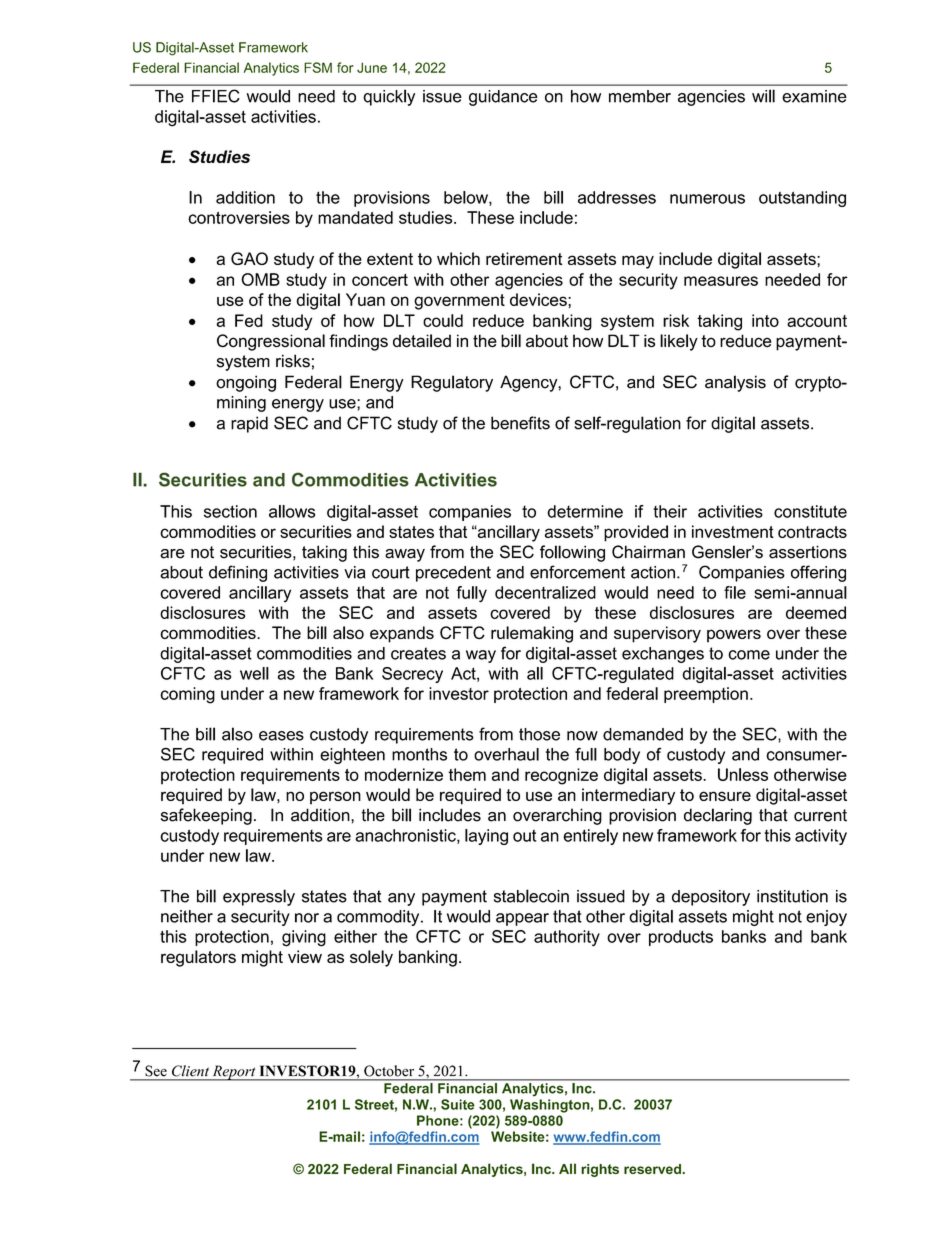 This screenshot has width=952, height=1233. Describe the element at coordinates (765, 320) in the screenshot. I see `into` at that location.
